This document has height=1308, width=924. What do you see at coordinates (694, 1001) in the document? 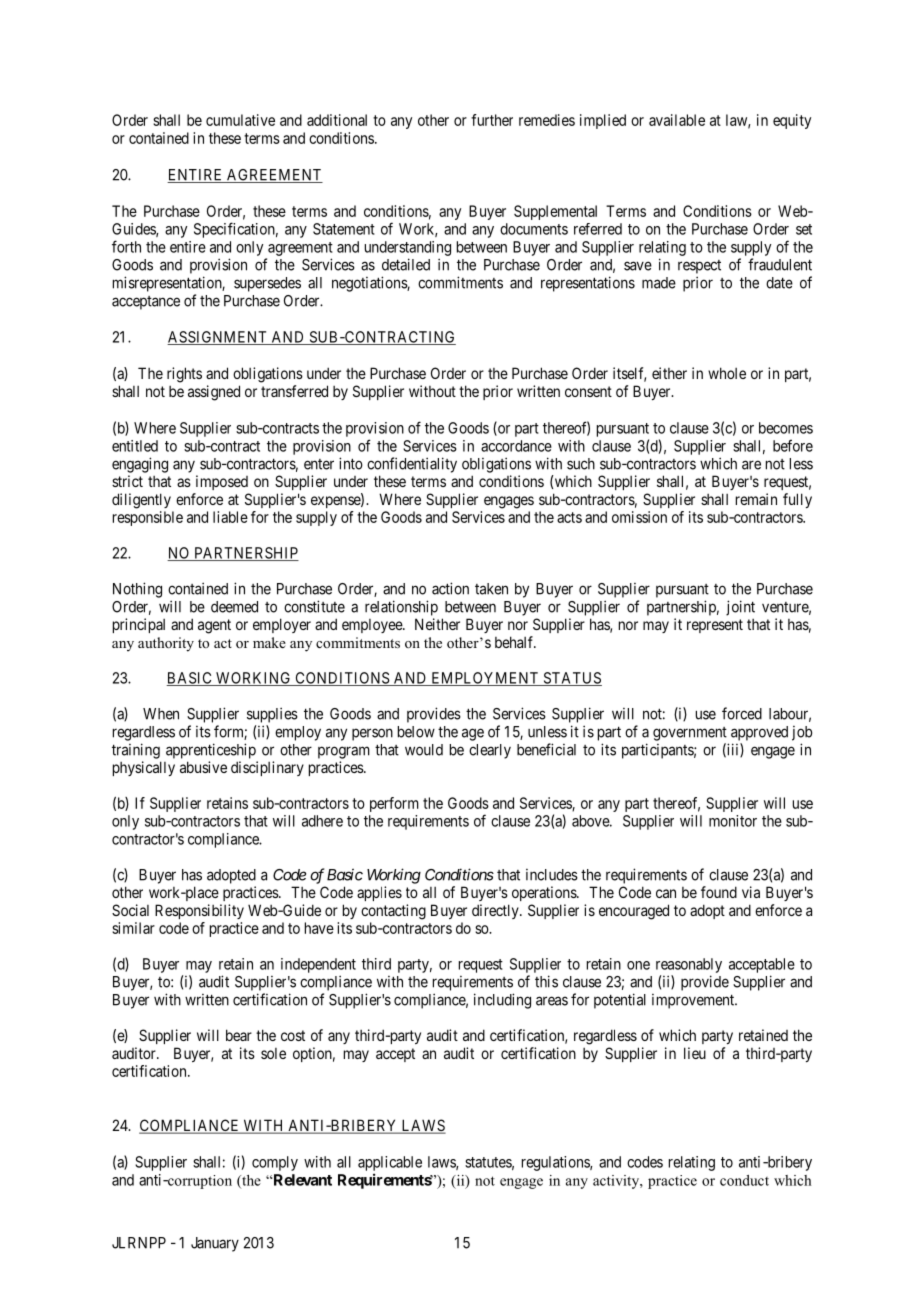
I see `improvement` at bounding box center [694, 1001].
